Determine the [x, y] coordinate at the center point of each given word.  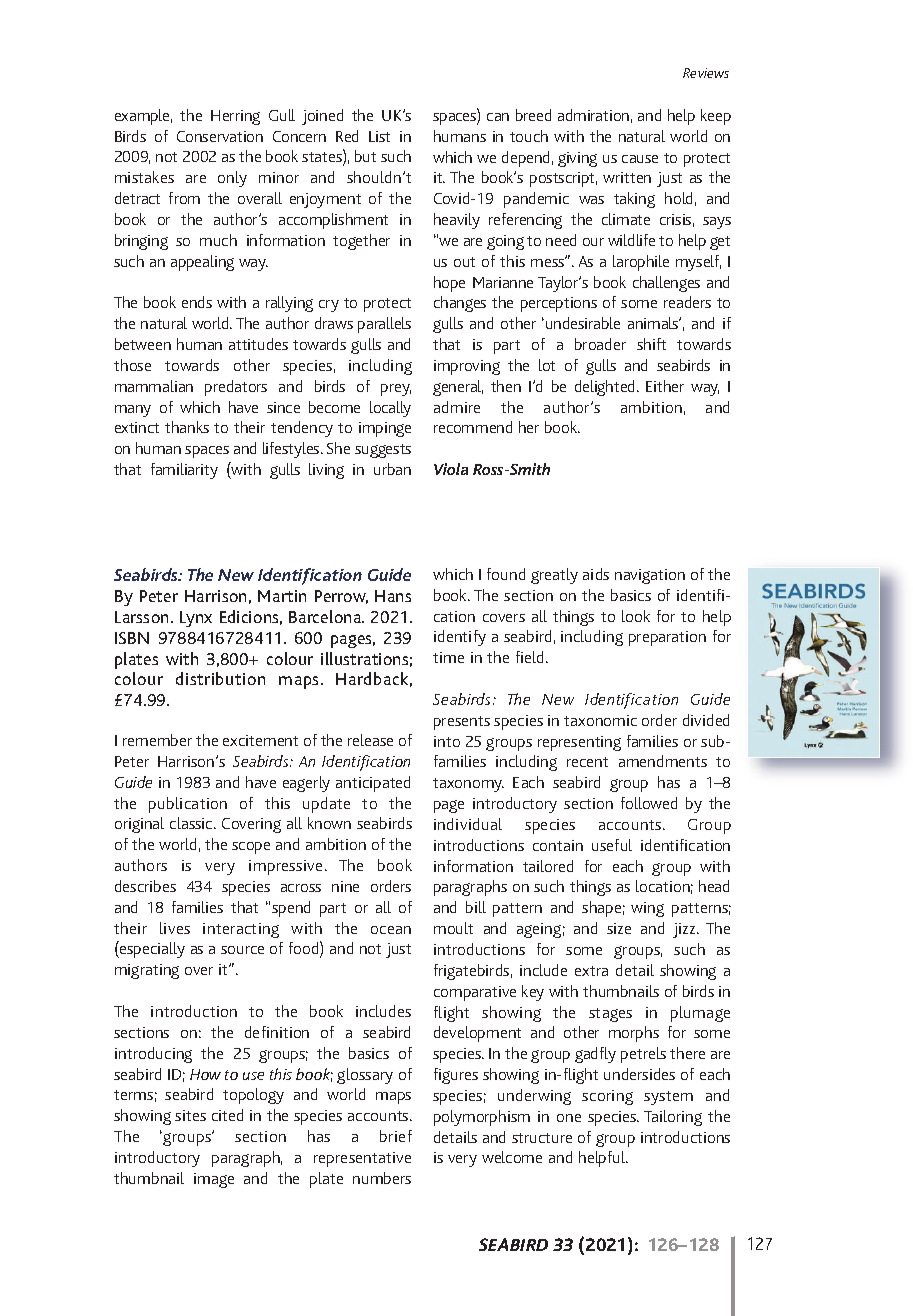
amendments [663, 761]
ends [197, 302]
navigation [650, 576]
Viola [451, 469]
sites [190, 1115]
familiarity [184, 471]
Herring [235, 117]
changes [460, 304]
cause [640, 159]
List [379, 136]
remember [157, 740]
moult [453, 928]
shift [651, 344]
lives [175, 928]
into [447, 741]
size [619, 928]
